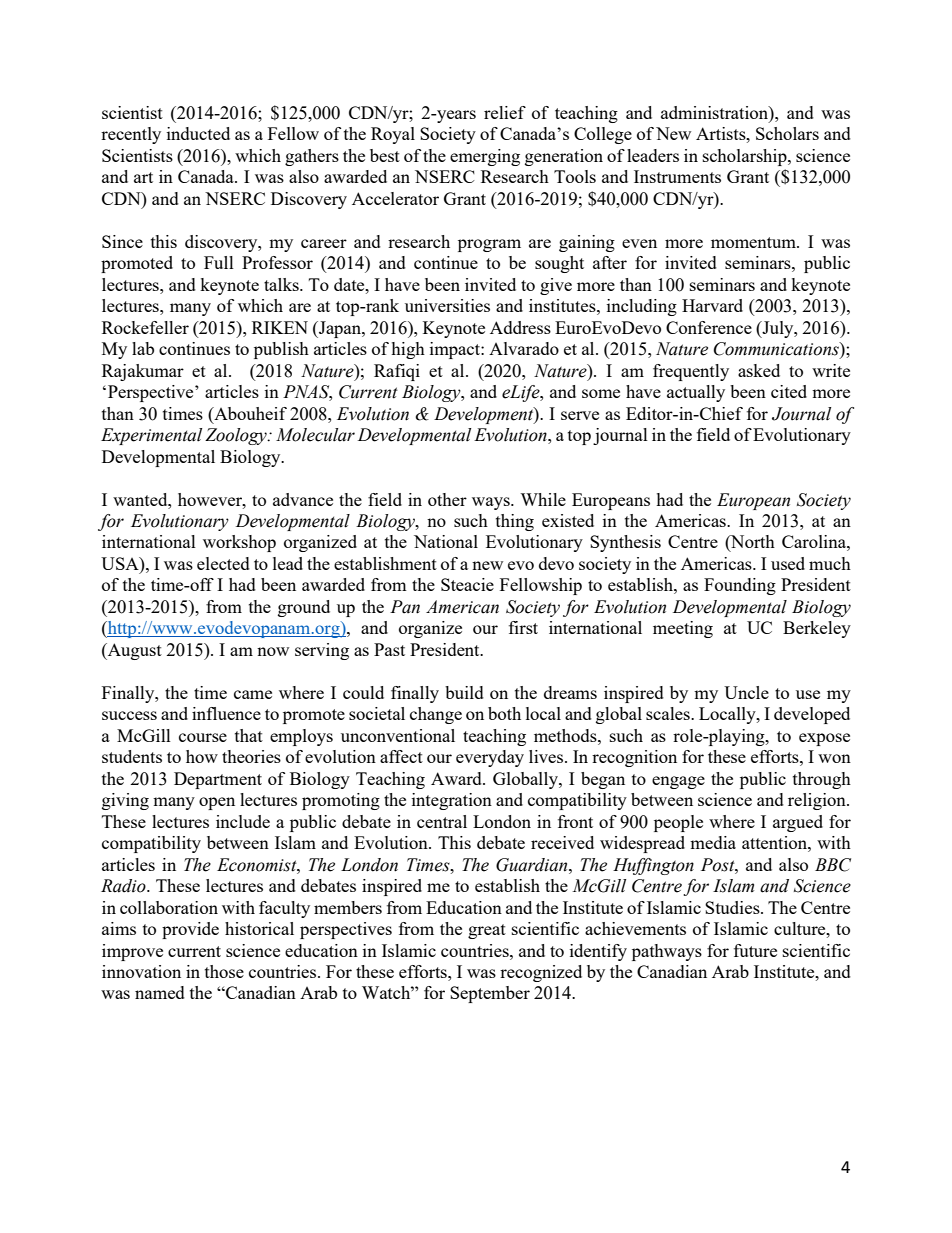 The width and height of the screenshot is (952, 1233). What do you see at coordinates (226, 713) in the screenshot?
I see `influence` at bounding box center [226, 713].
